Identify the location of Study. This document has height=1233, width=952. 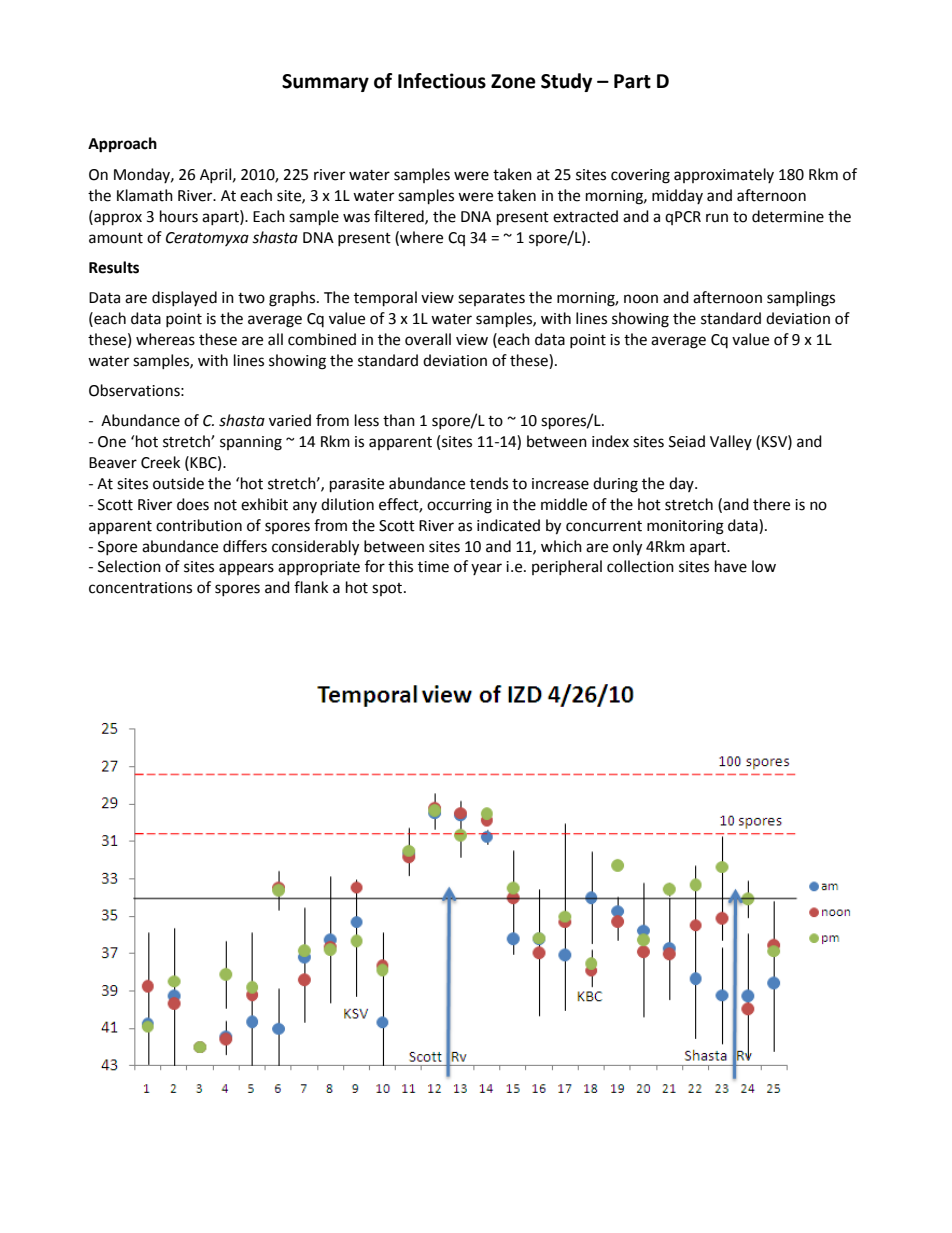
(566, 82).
